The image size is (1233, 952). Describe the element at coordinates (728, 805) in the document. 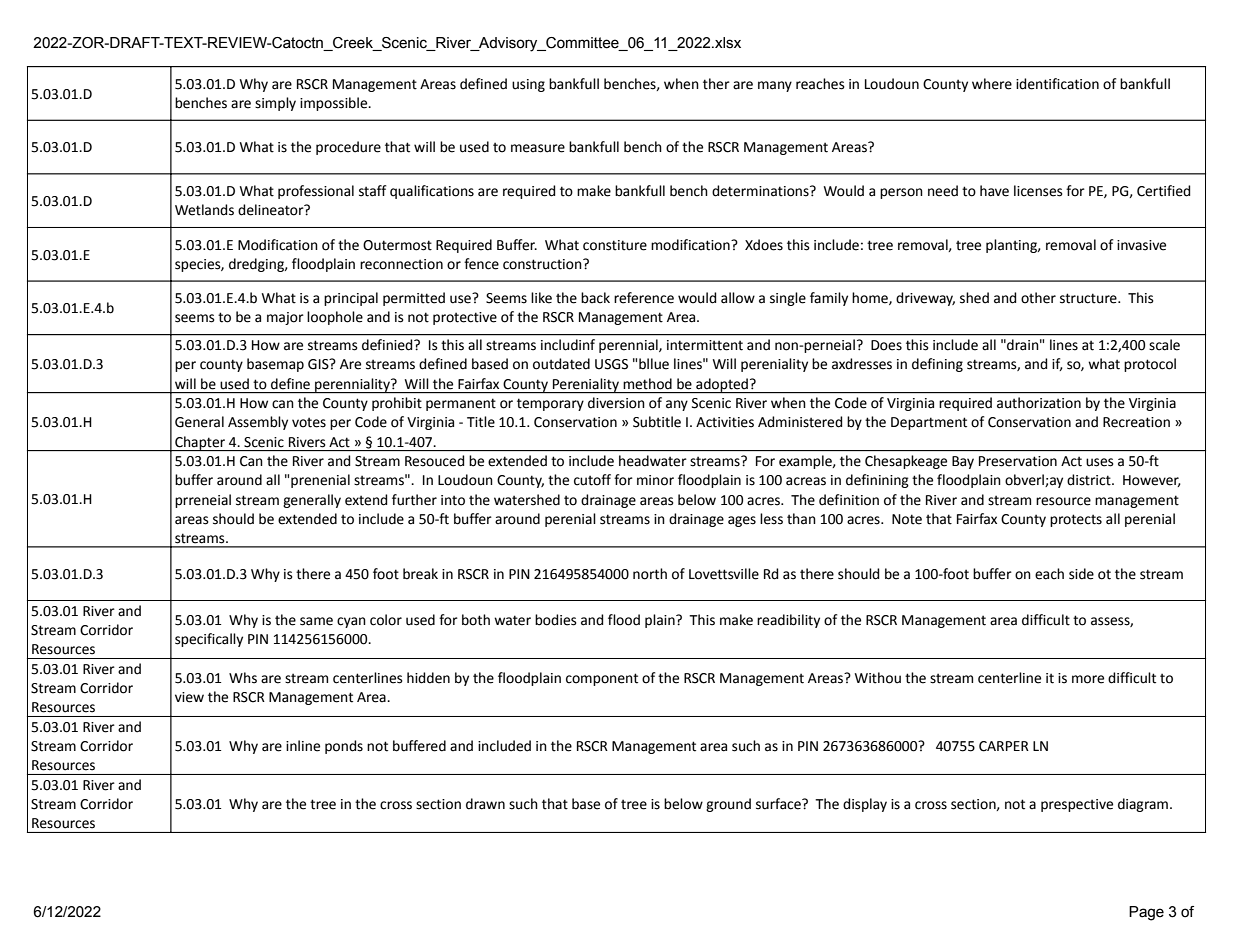

I see `ground` at that location.
